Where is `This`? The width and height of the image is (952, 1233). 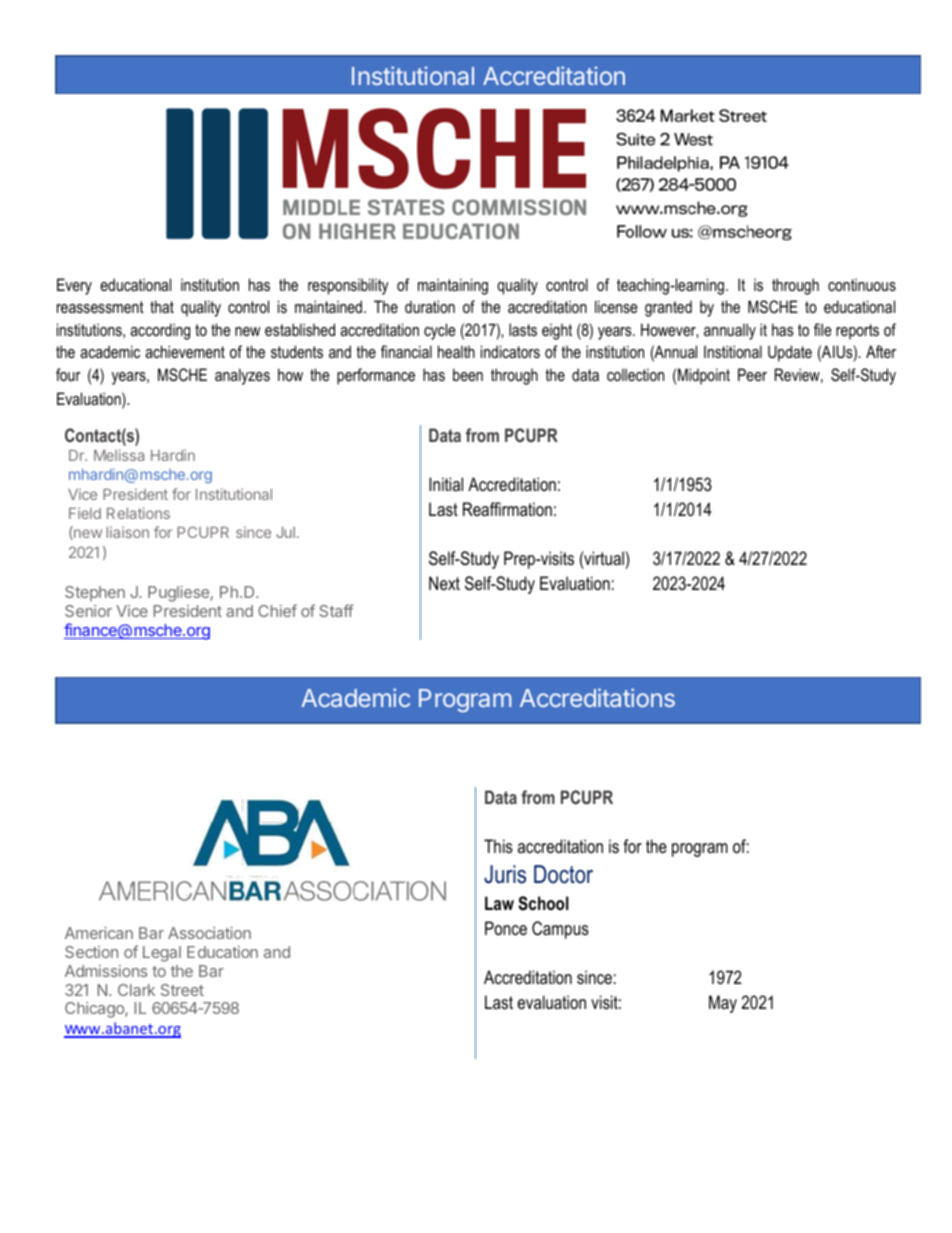
This is located at coordinates (498, 846).
